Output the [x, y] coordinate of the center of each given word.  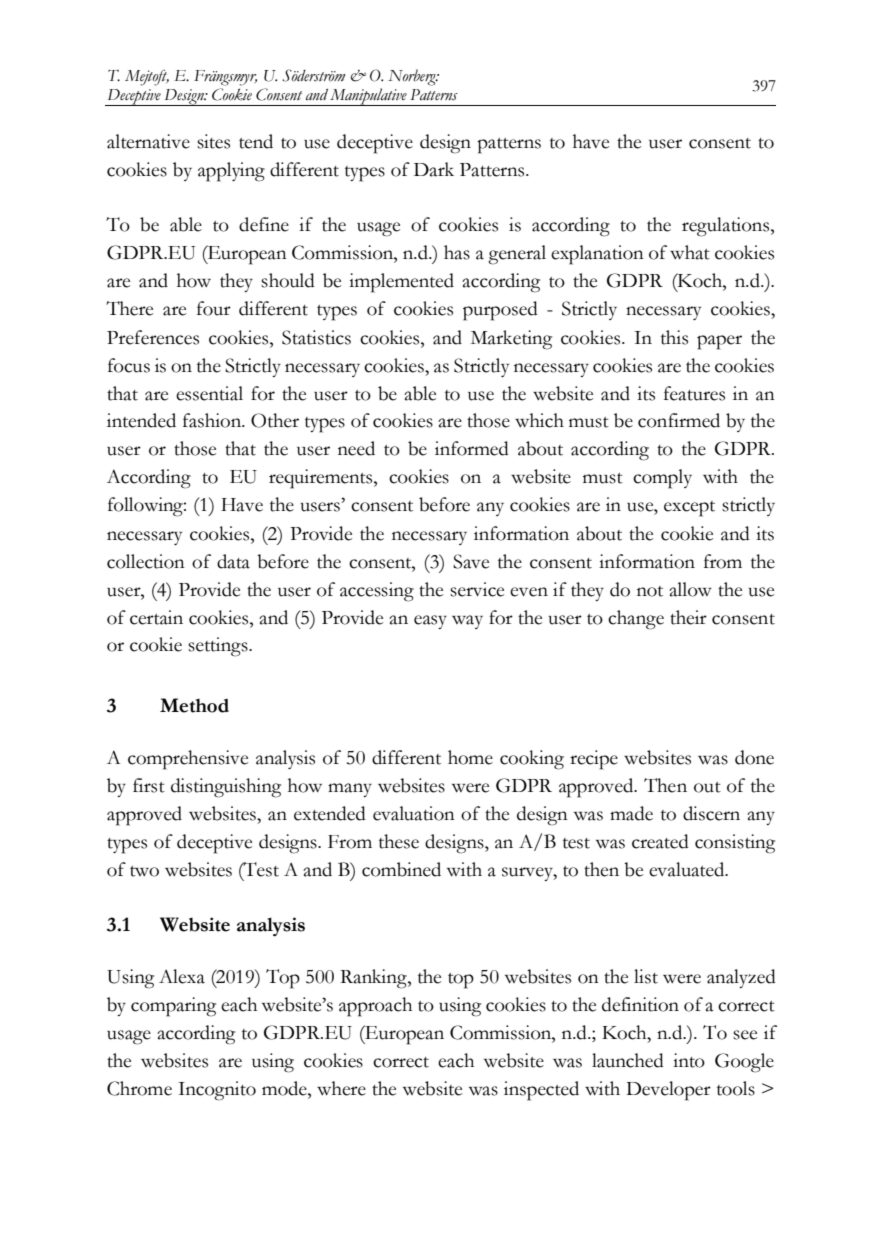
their [688, 617]
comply [662, 479]
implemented [401, 283]
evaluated [688, 869]
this [674, 337]
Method [194, 705]
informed [472, 448]
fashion [213, 420]
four [214, 308]
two [144, 871]
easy [430, 622]
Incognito [217, 1091]
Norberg [413, 77]
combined [401, 869]
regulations [727, 227]
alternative [148, 141]
